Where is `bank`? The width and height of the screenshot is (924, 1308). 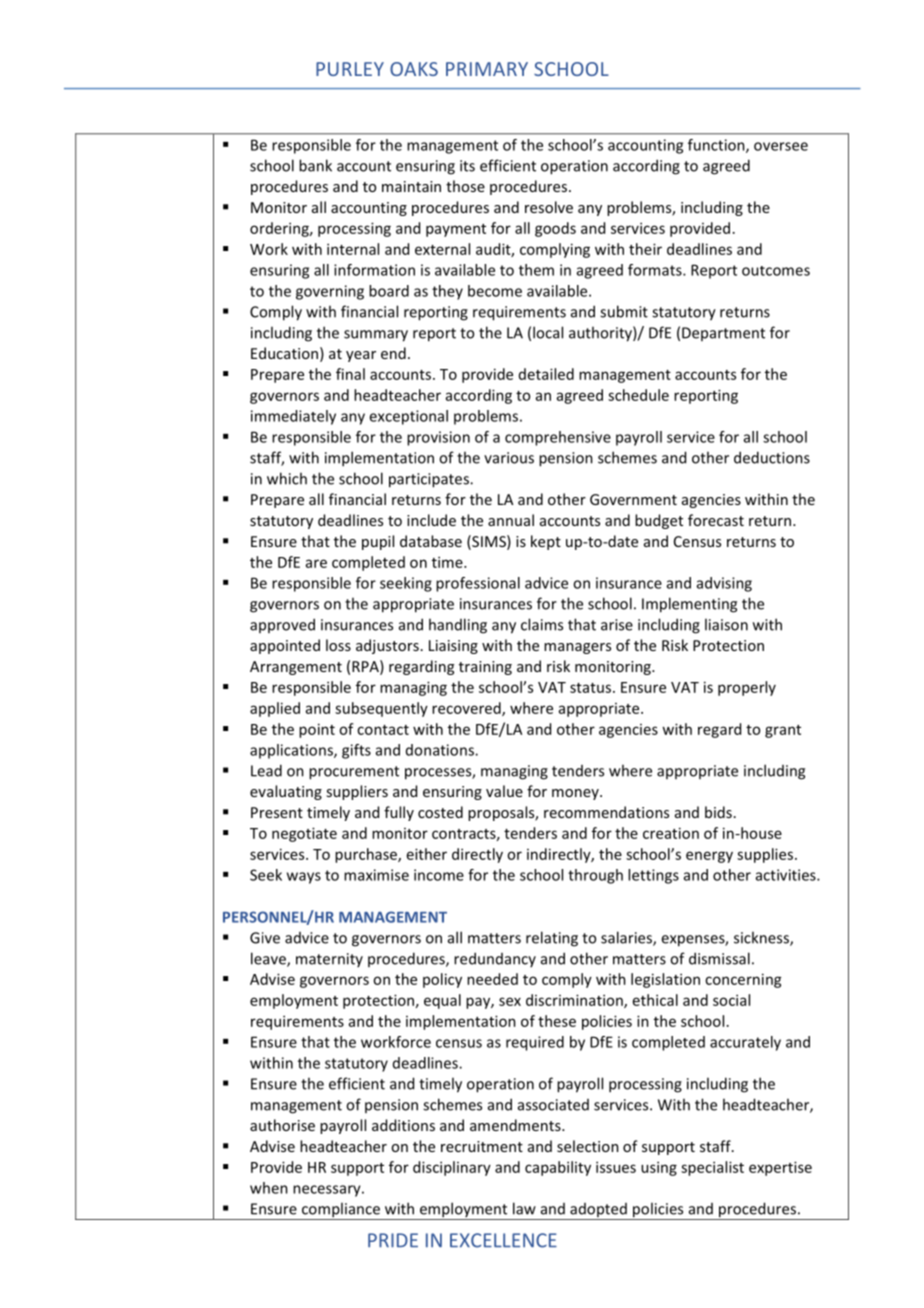
bank is located at coordinates (315, 165).
